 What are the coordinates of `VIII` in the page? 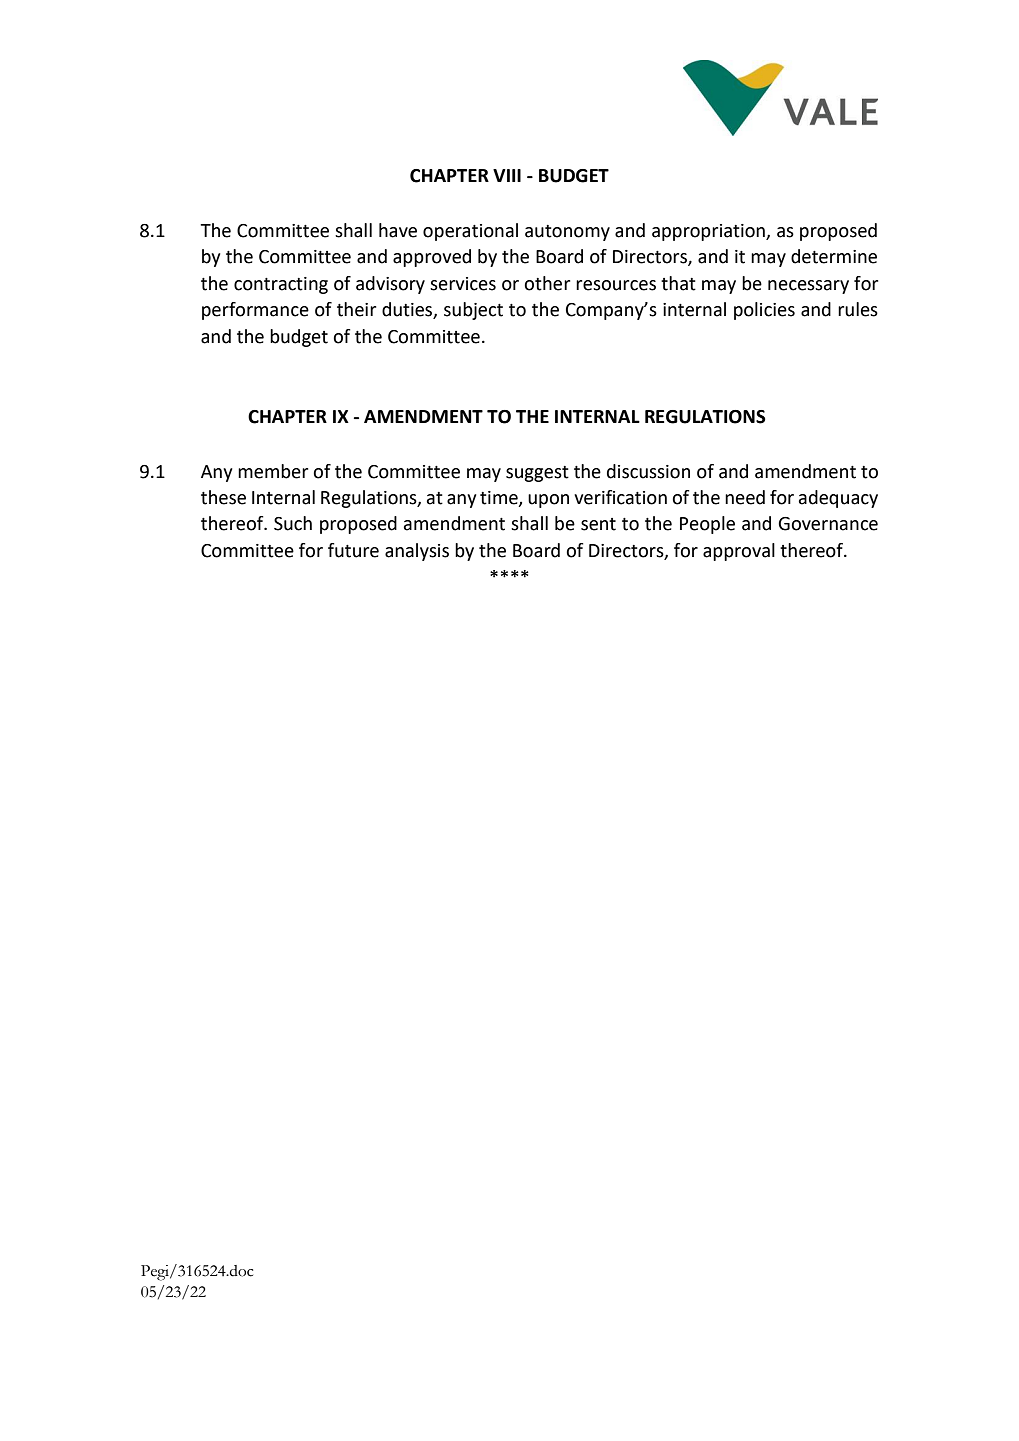 It's located at (507, 175).
